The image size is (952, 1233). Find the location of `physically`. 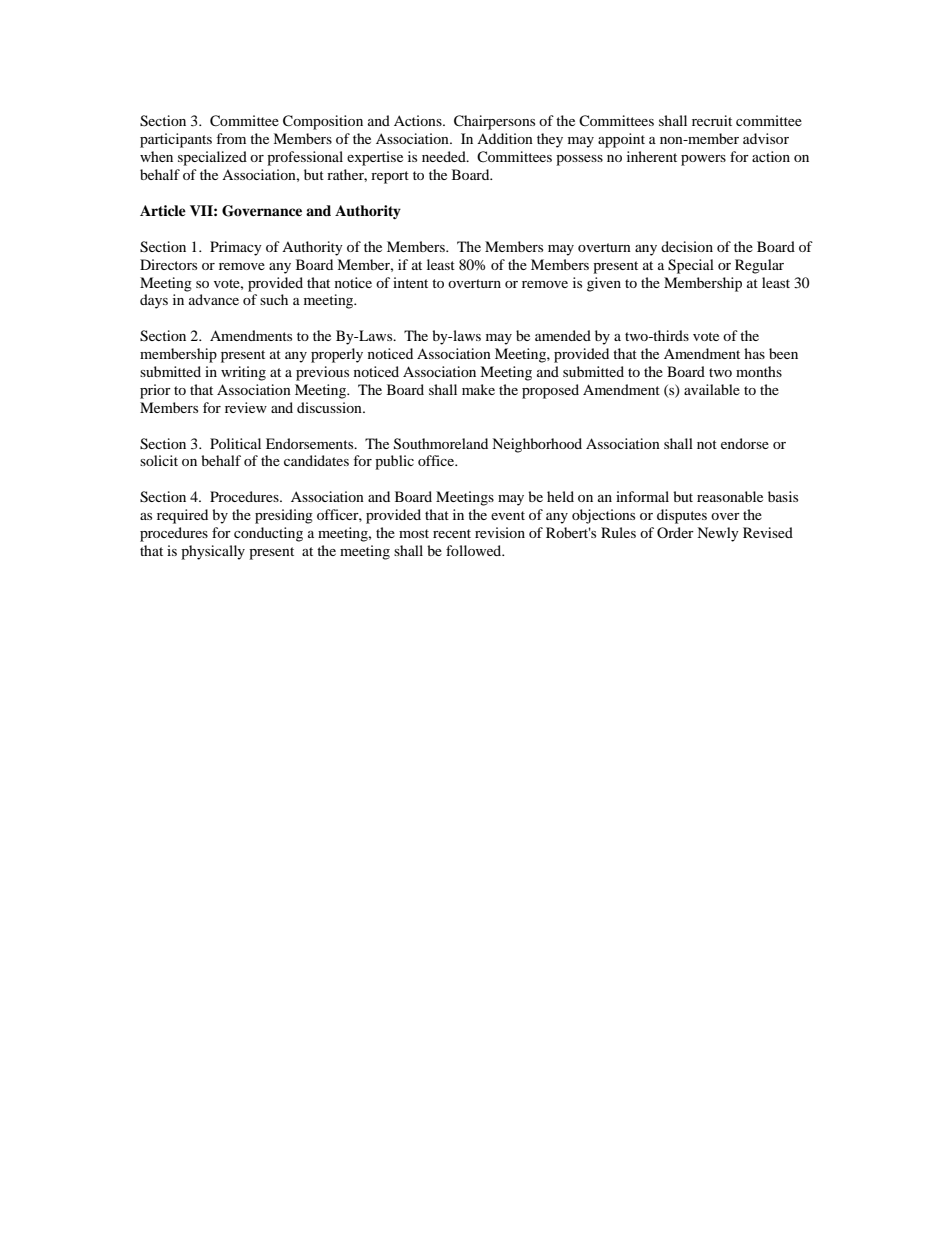

physically is located at coordinates (213, 552).
